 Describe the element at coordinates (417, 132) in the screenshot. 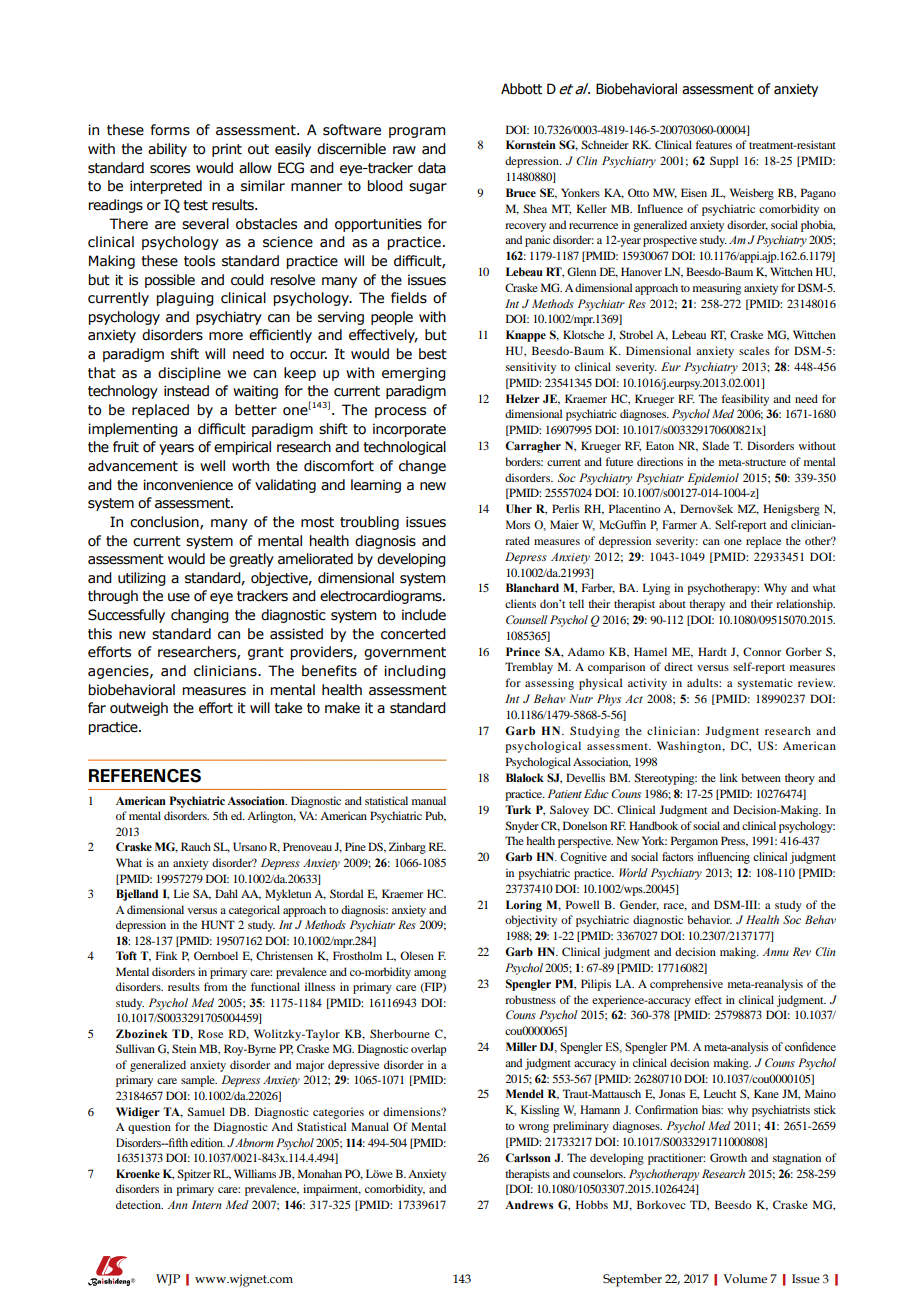

I see `program` at that location.
